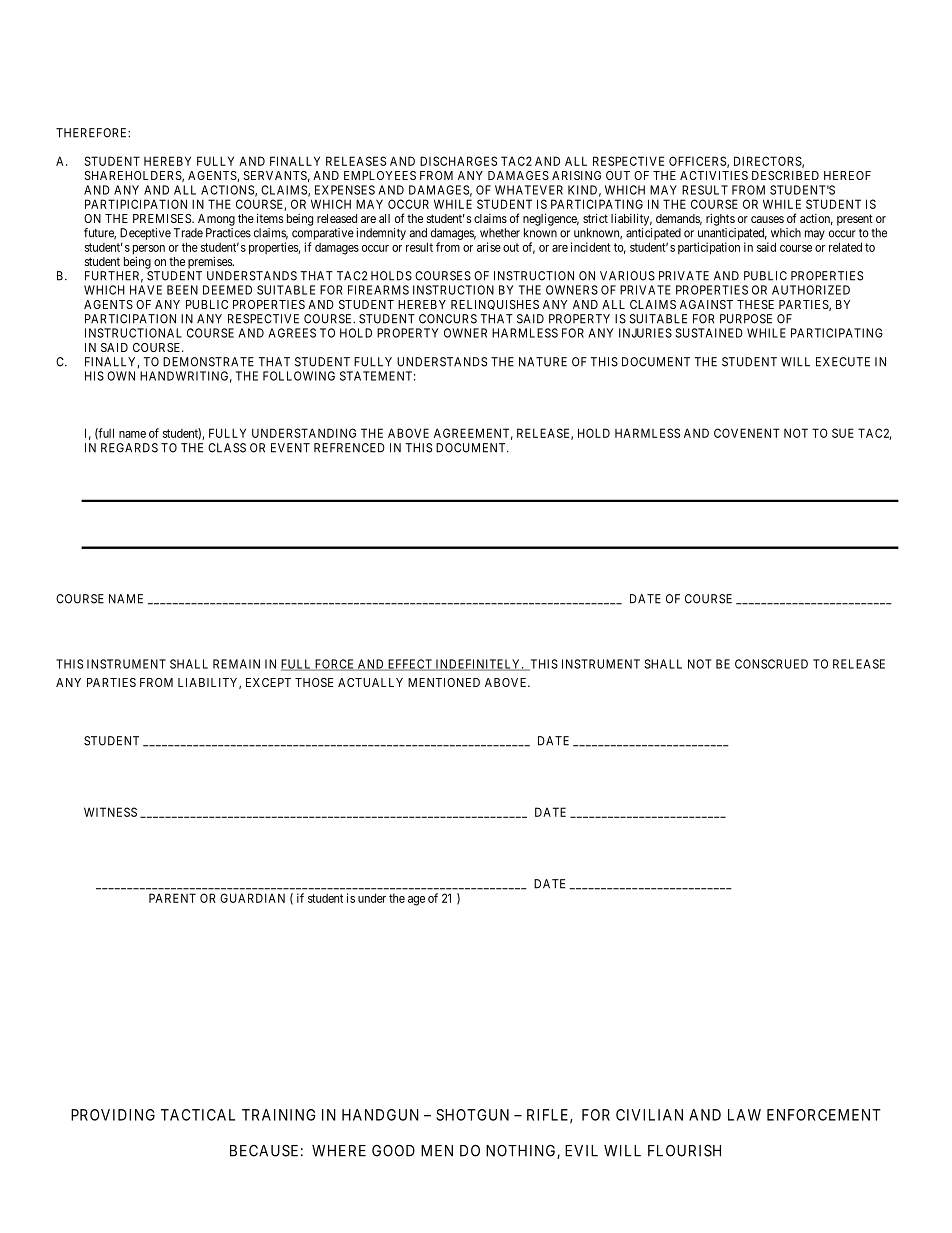 This screenshot has height=1233, width=952. What do you see at coordinates (370, 682) in the screenshot?
I see `ACTUALLY` at bounding box center [370, 682].
